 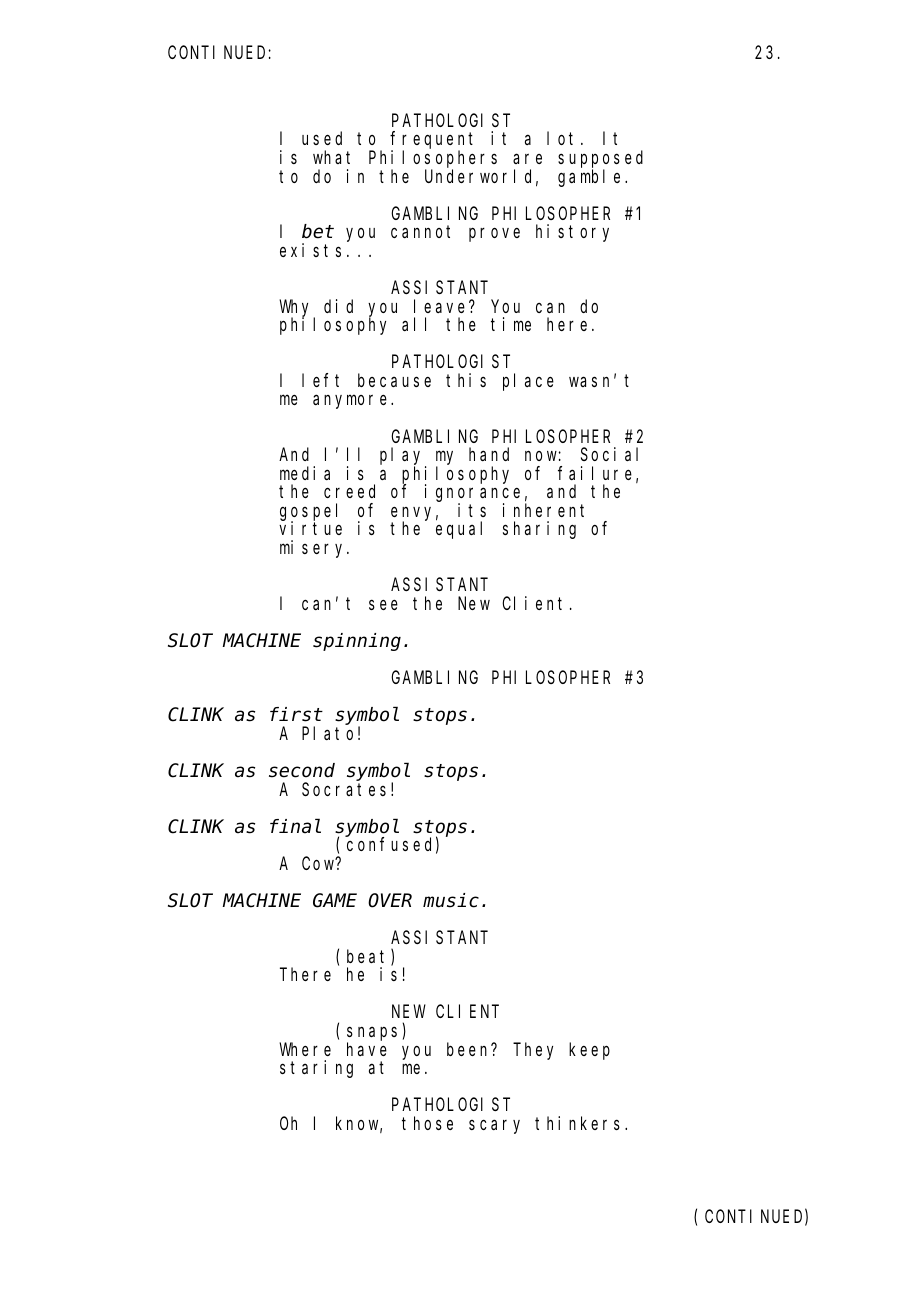 What do you see at coordinates (367, 1049) in the page?
I see `have` at bounding box center [367, 1049].
